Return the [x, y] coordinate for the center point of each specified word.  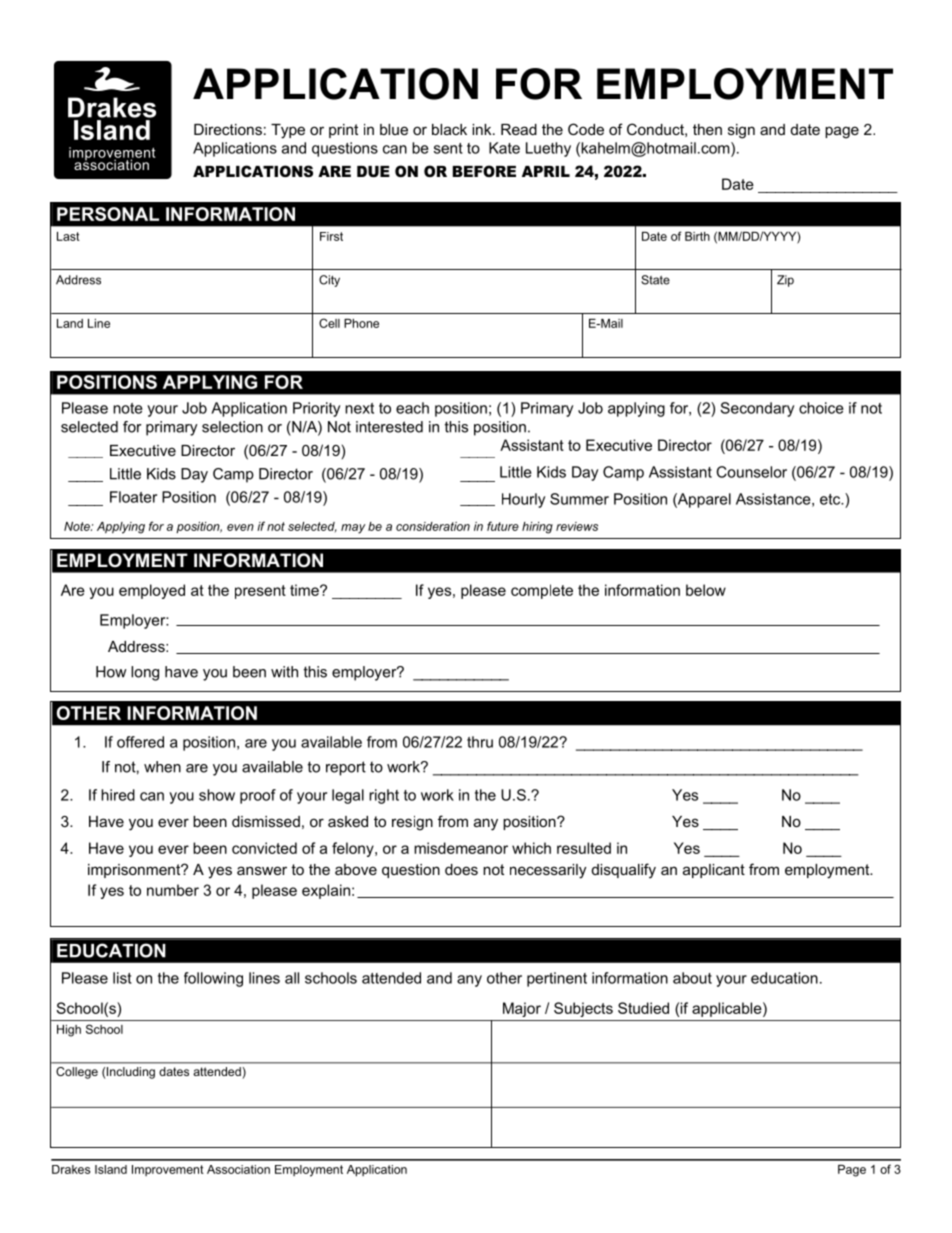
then [707, 129]
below [706, 590]
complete [542, 591]
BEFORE [484, 171]
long [145, 673]
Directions [228, 129]
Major [522, 1009]
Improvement [168, 1170]
